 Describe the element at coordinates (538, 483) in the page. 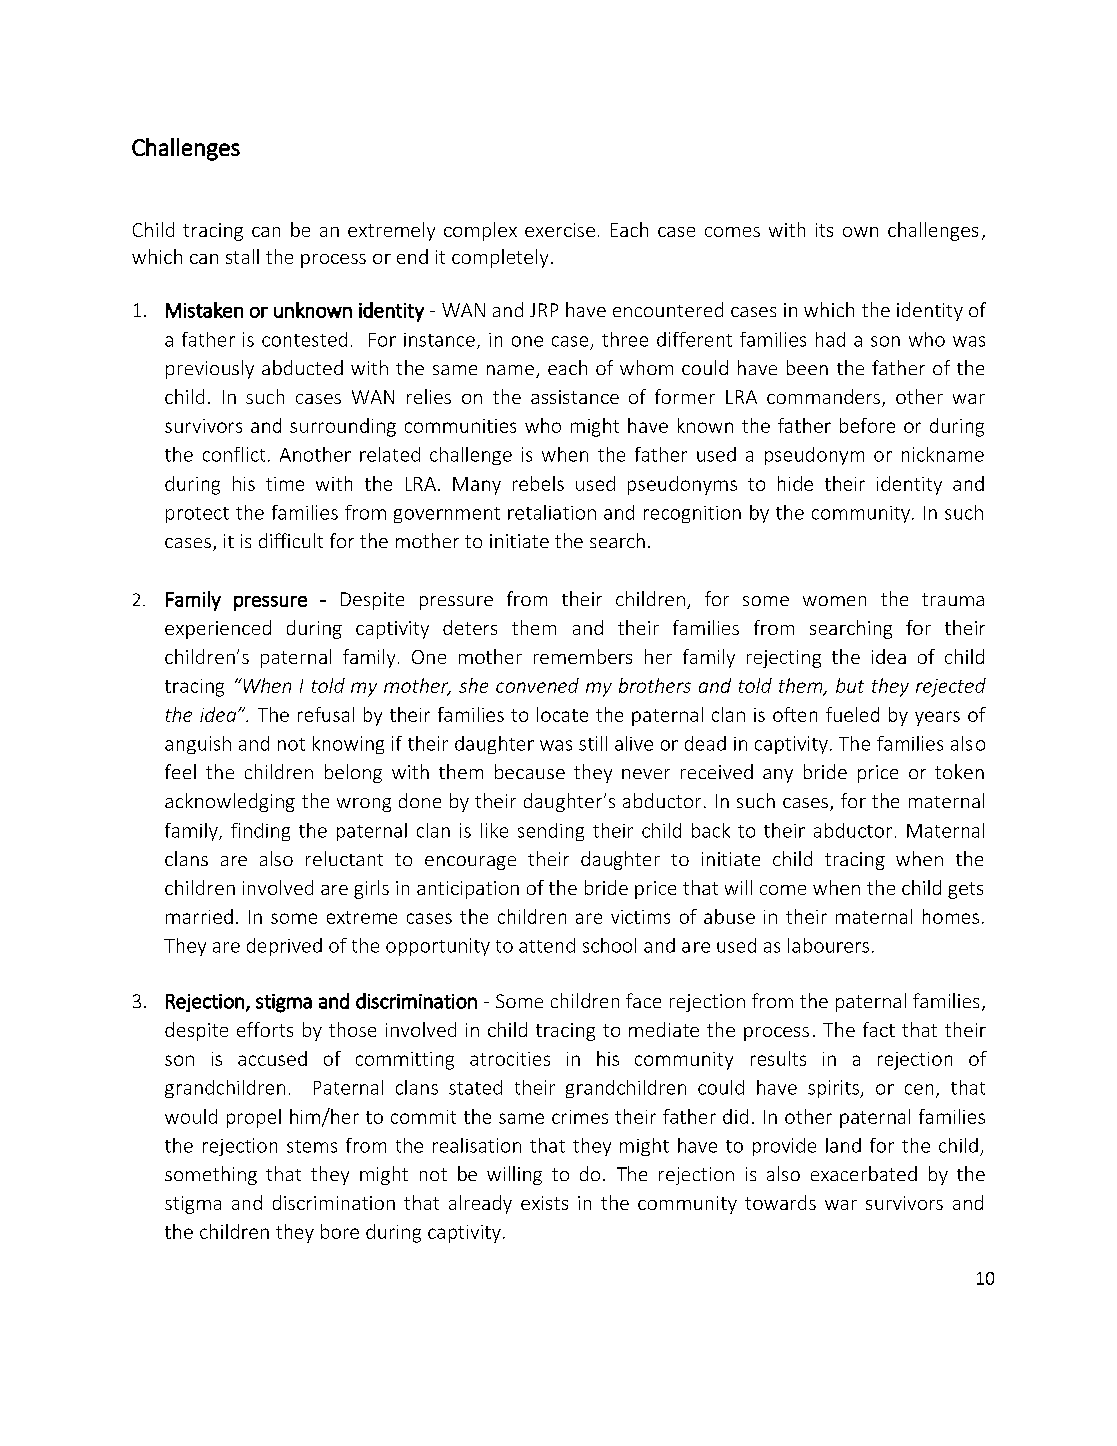

I see `rebels` at that location.
